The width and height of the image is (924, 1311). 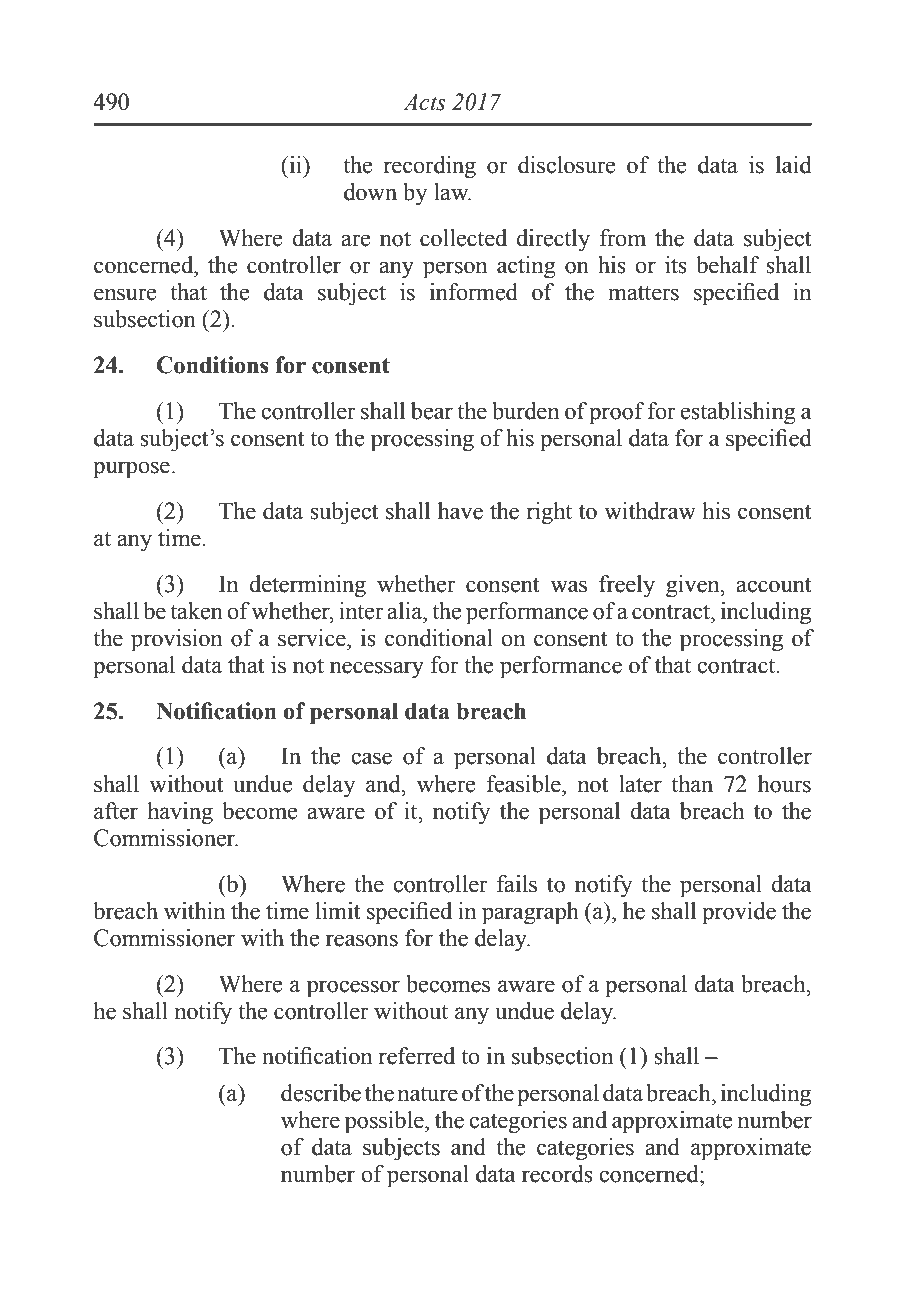 I want to click on purpose, so click(x=131, y=470).
